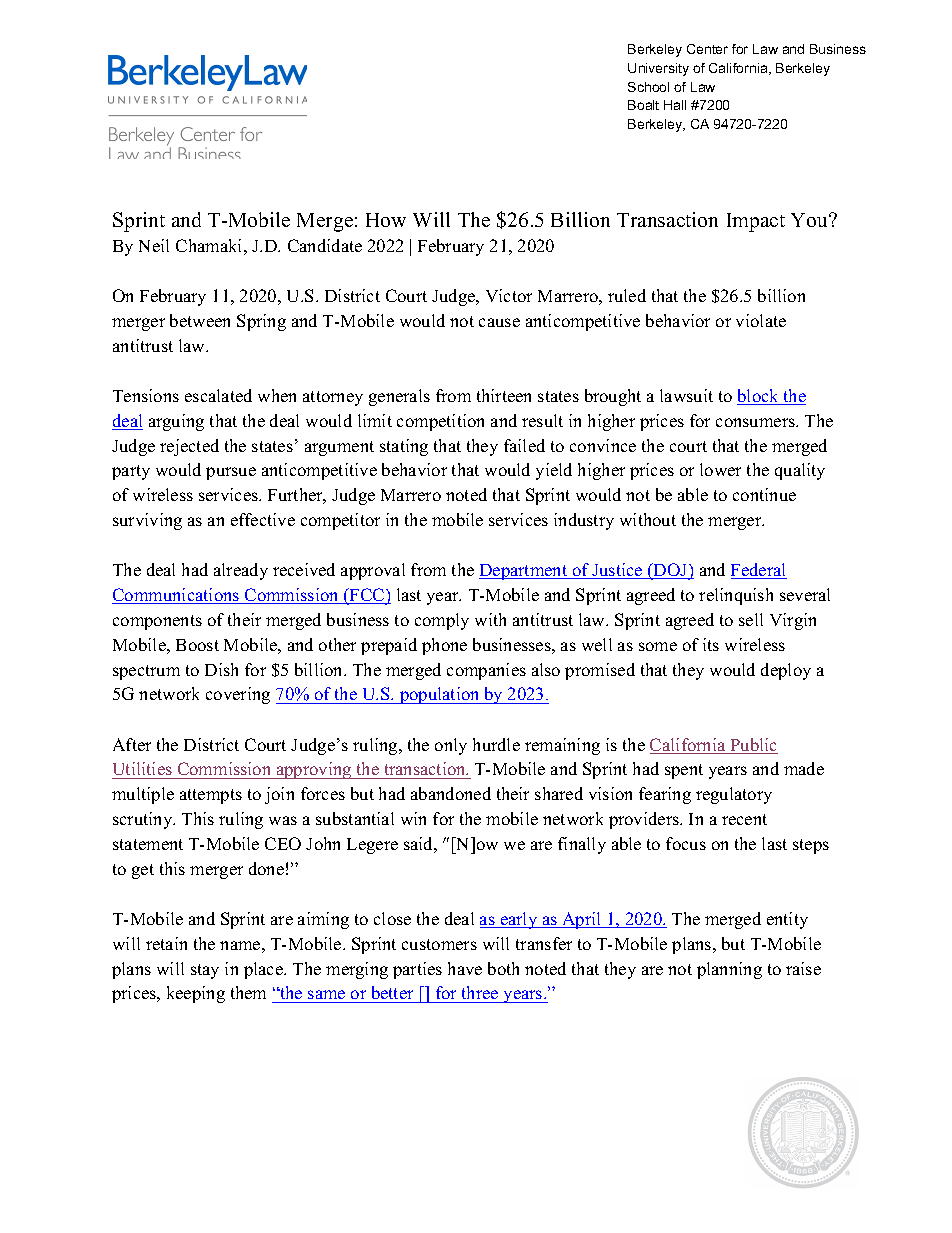 This document has height=1233, width=952. Describe the element at coordinates (764, 494) in the document. I see `continue` at that location.
